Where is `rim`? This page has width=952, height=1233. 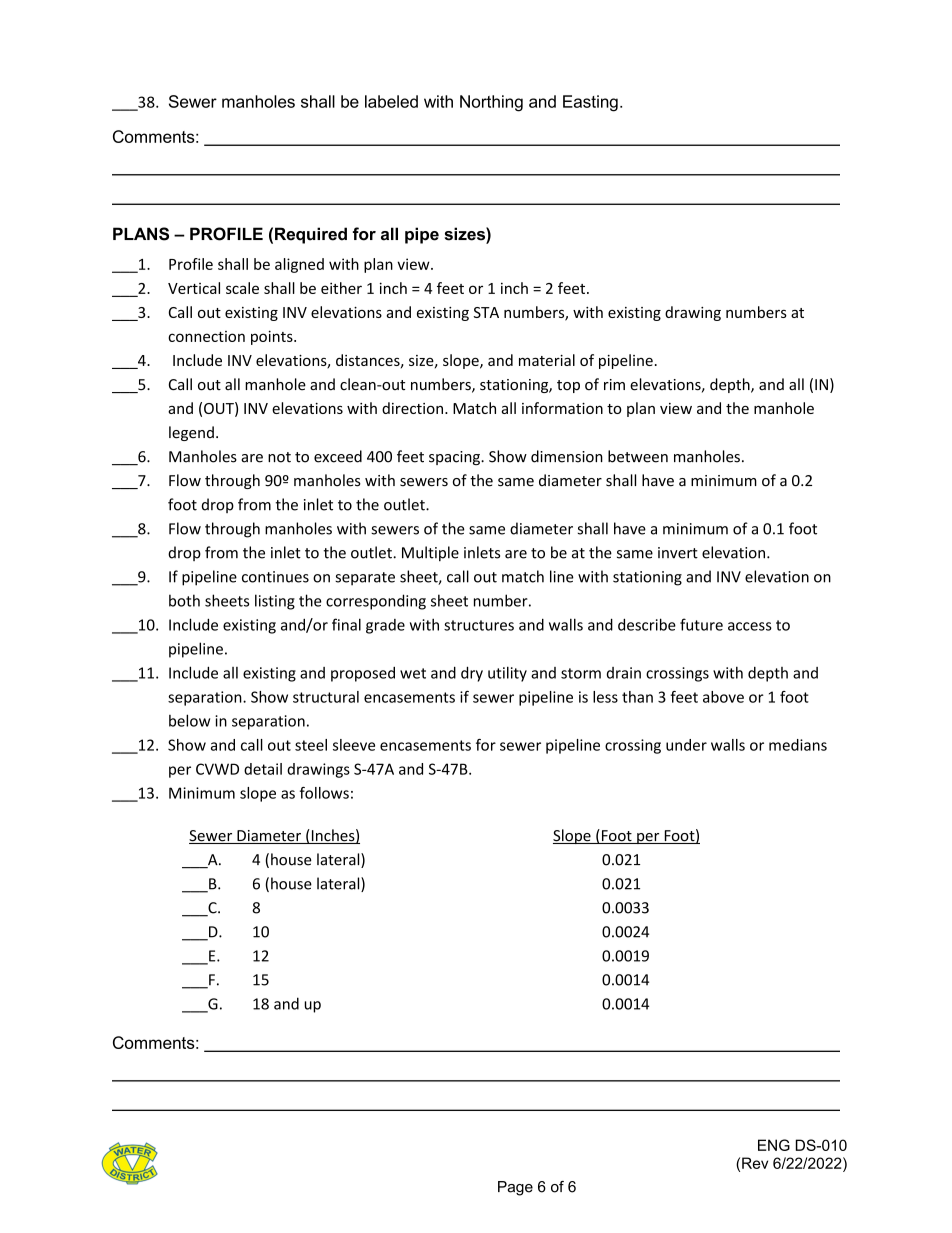 rim is located at coordinates (614, 384).
